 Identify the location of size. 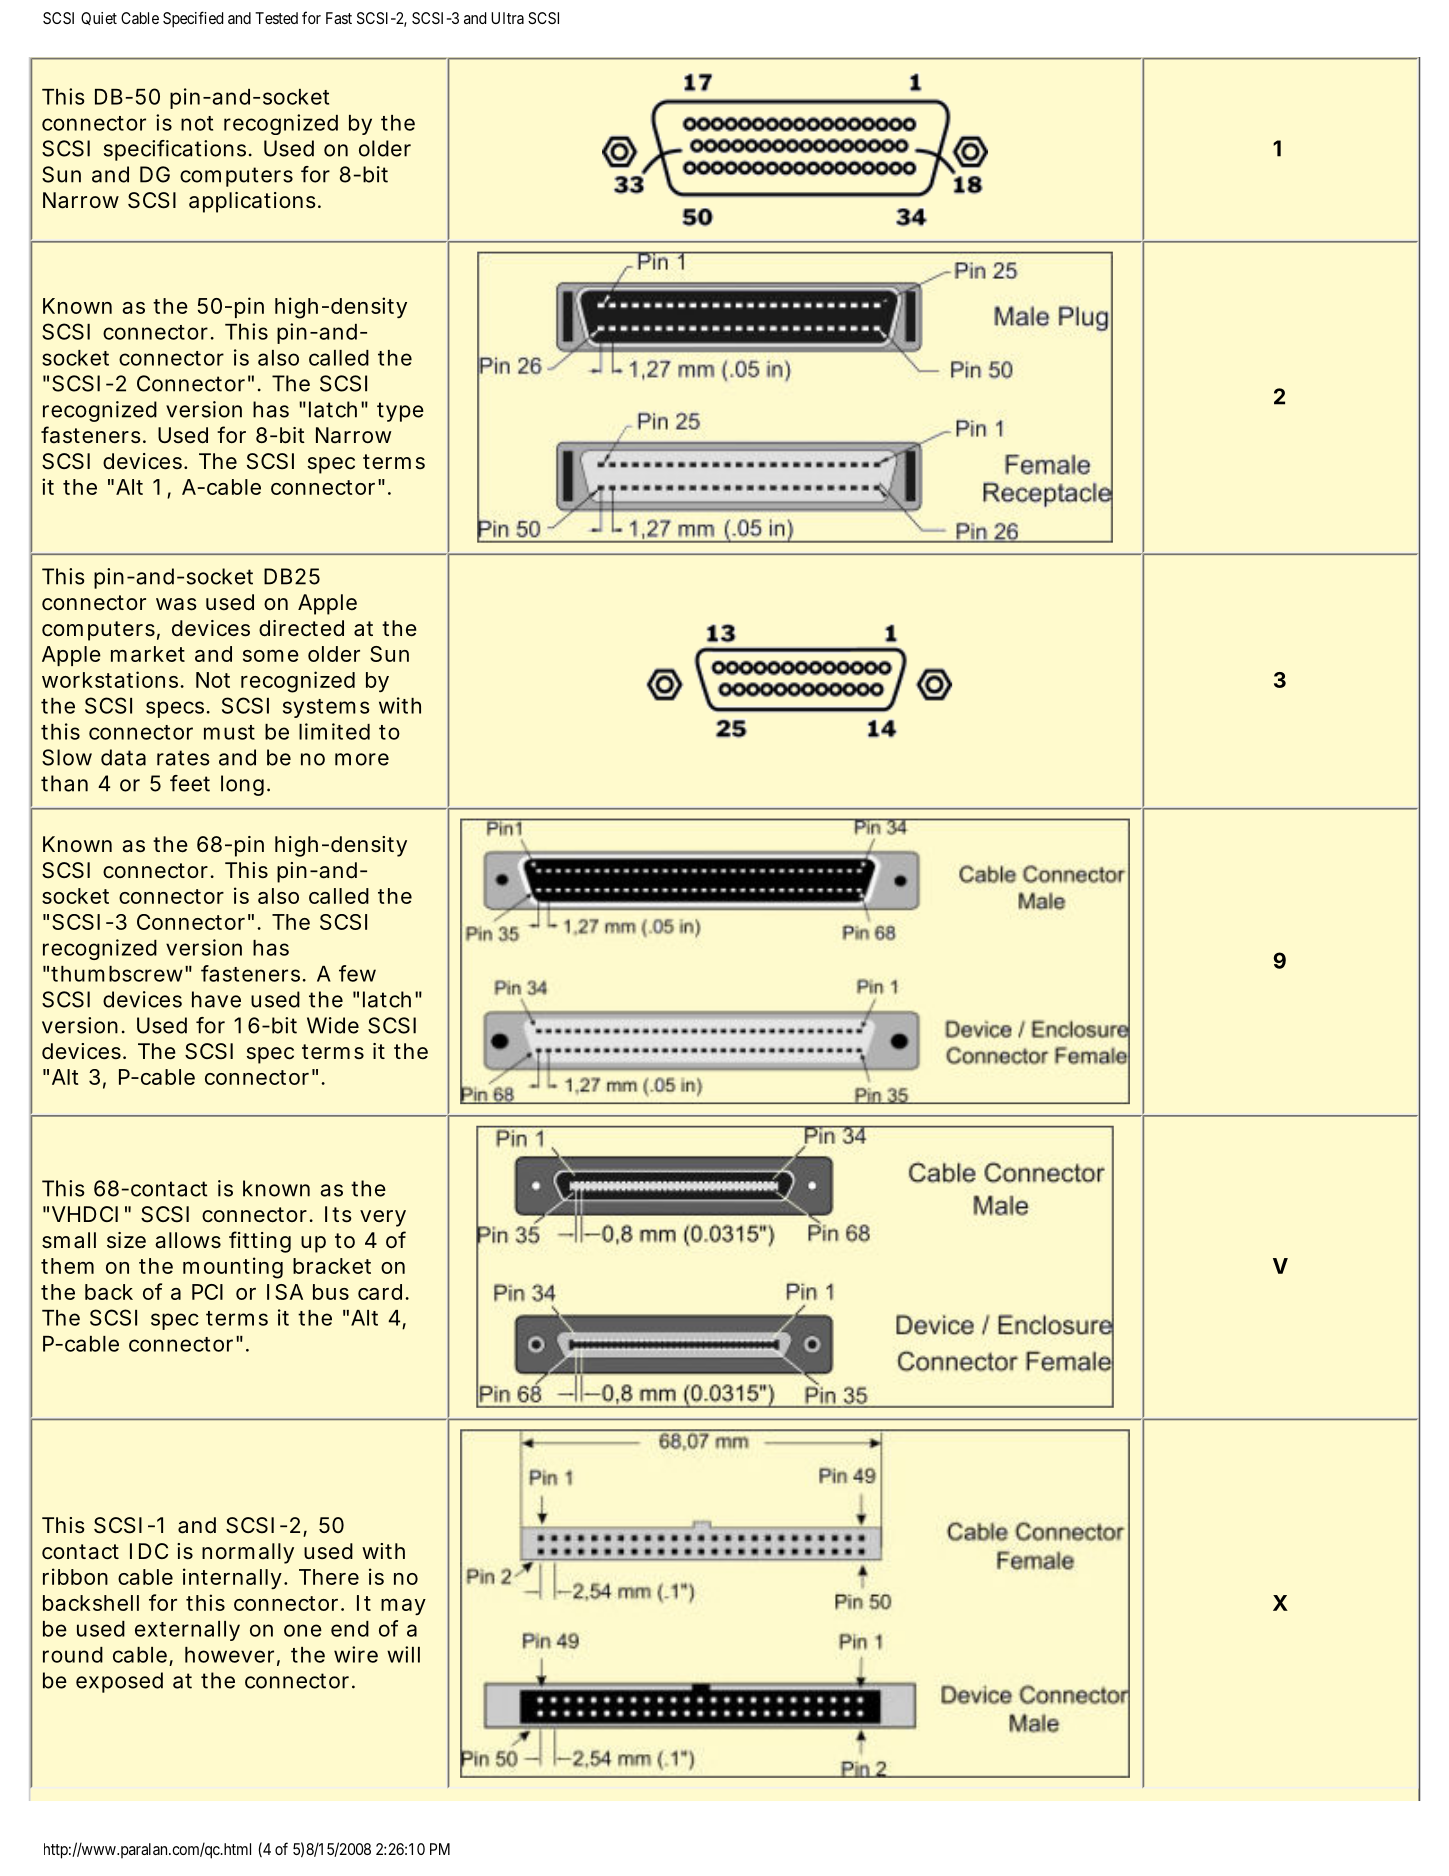
(126, 1240).
